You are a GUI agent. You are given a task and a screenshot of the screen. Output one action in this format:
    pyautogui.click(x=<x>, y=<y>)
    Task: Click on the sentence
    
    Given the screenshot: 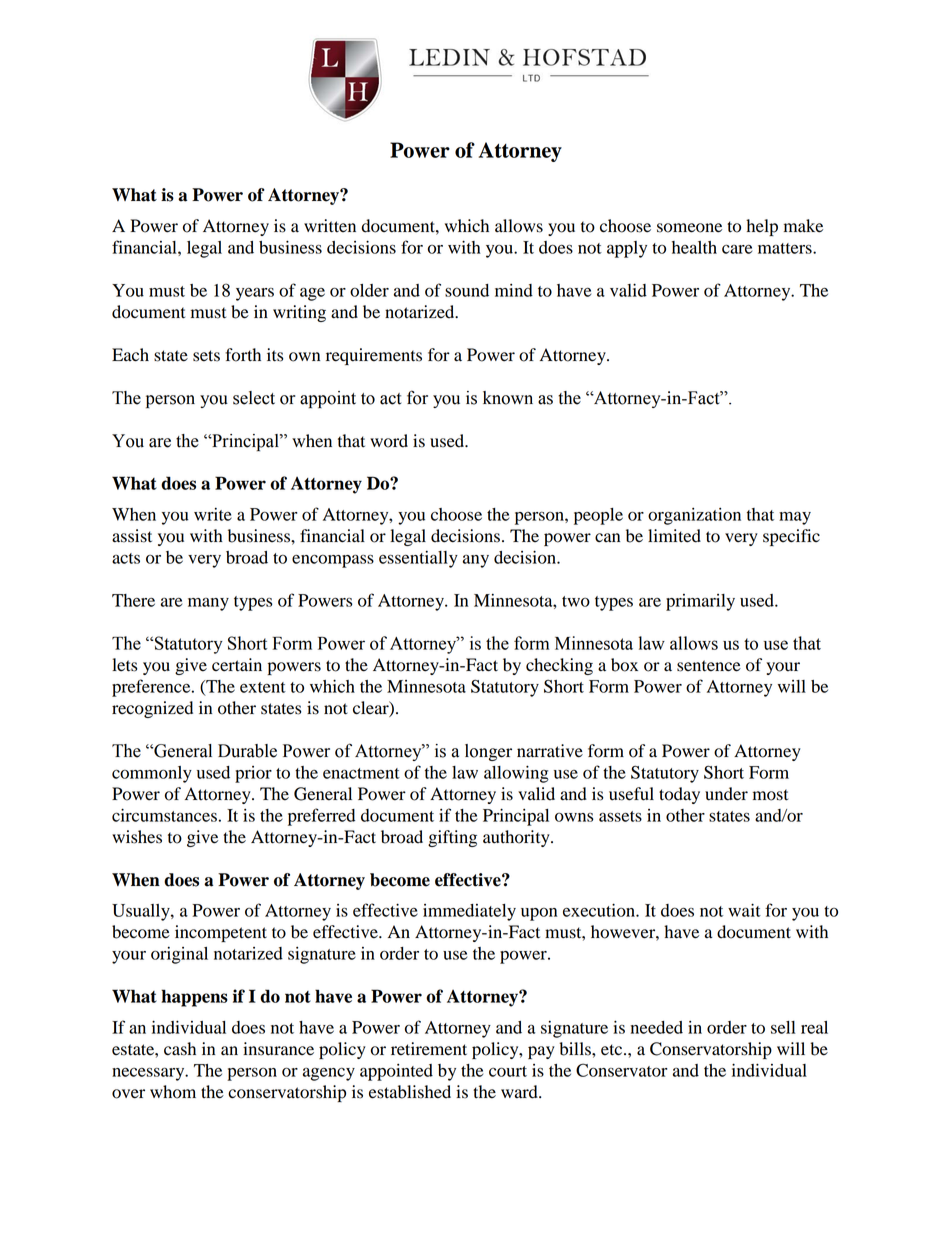 What is the action you would take?
    pyautogui.click(x=709, y=666)
